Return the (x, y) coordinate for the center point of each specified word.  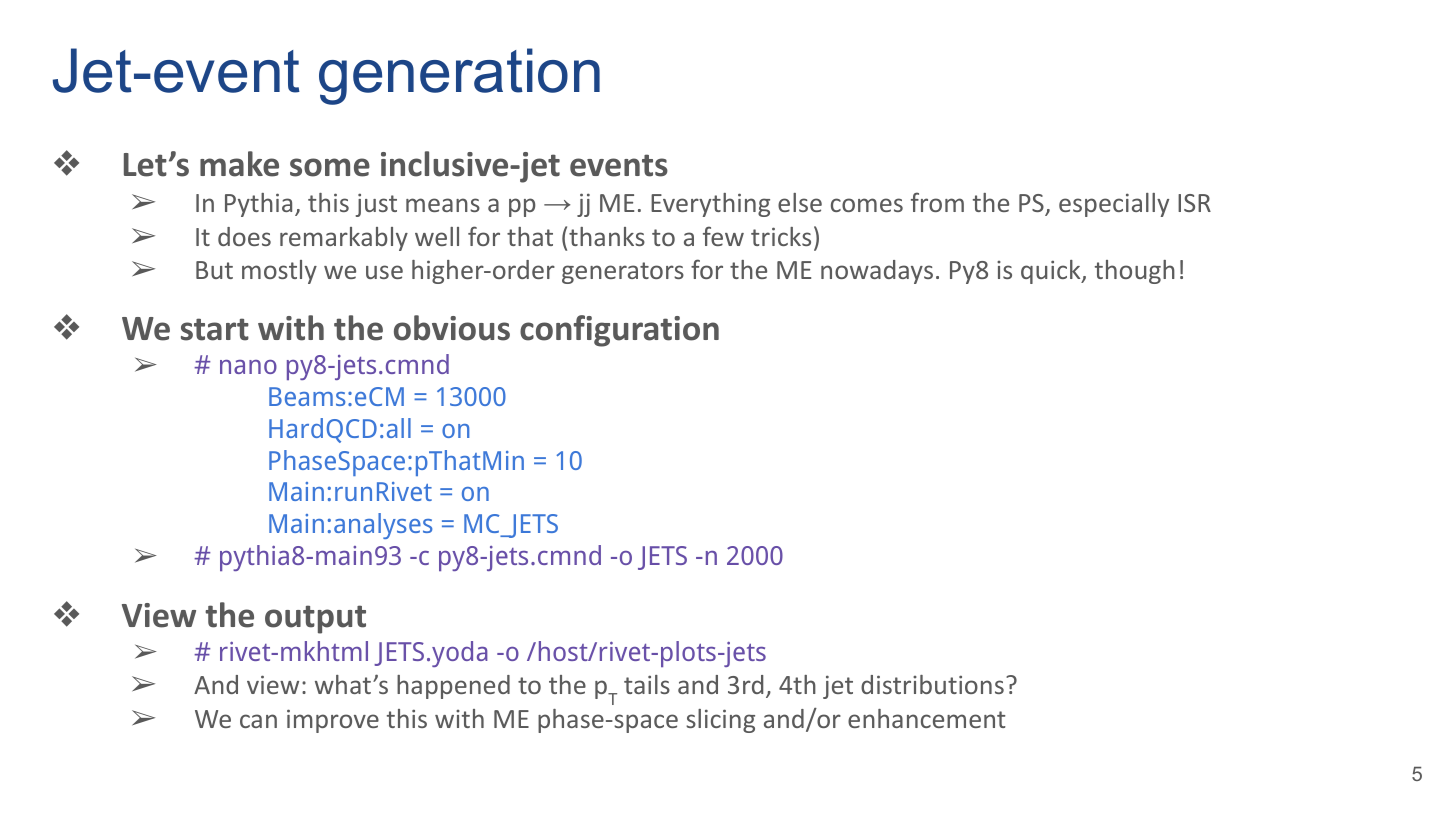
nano (248, 367)
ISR (1194, 203)
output (315, 619)
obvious (452, 328)
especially (1114, 205)
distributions (932, 684)
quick (1052, 272)
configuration (619, 331)
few (723, 236)
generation (459, 76)
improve (333, 721)
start (215, 329)
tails (647, 684)
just (376, 205)
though (1135, 272)
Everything (710, 205)
